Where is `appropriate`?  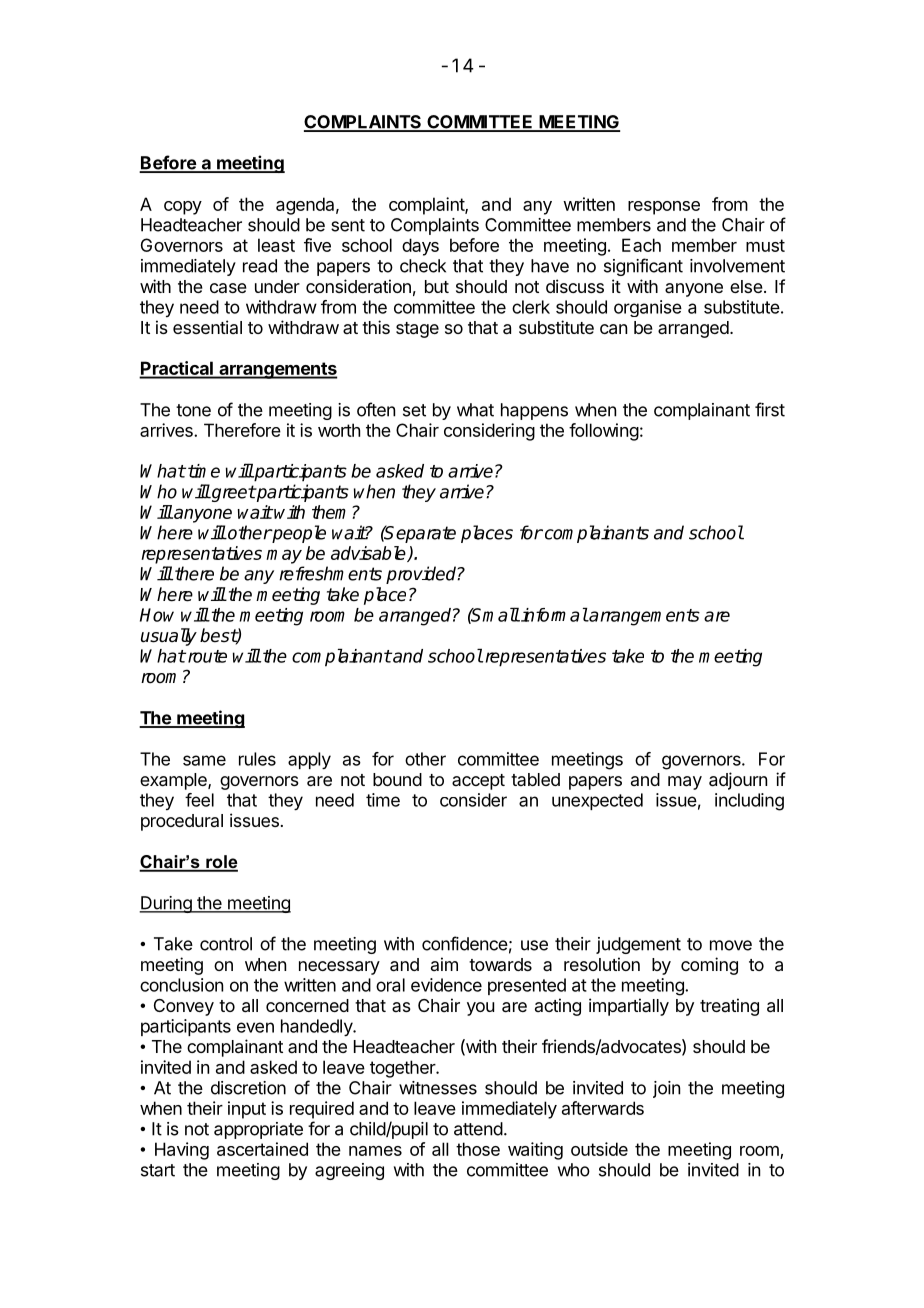 appropriate is located at coordinates (258, 1130).
